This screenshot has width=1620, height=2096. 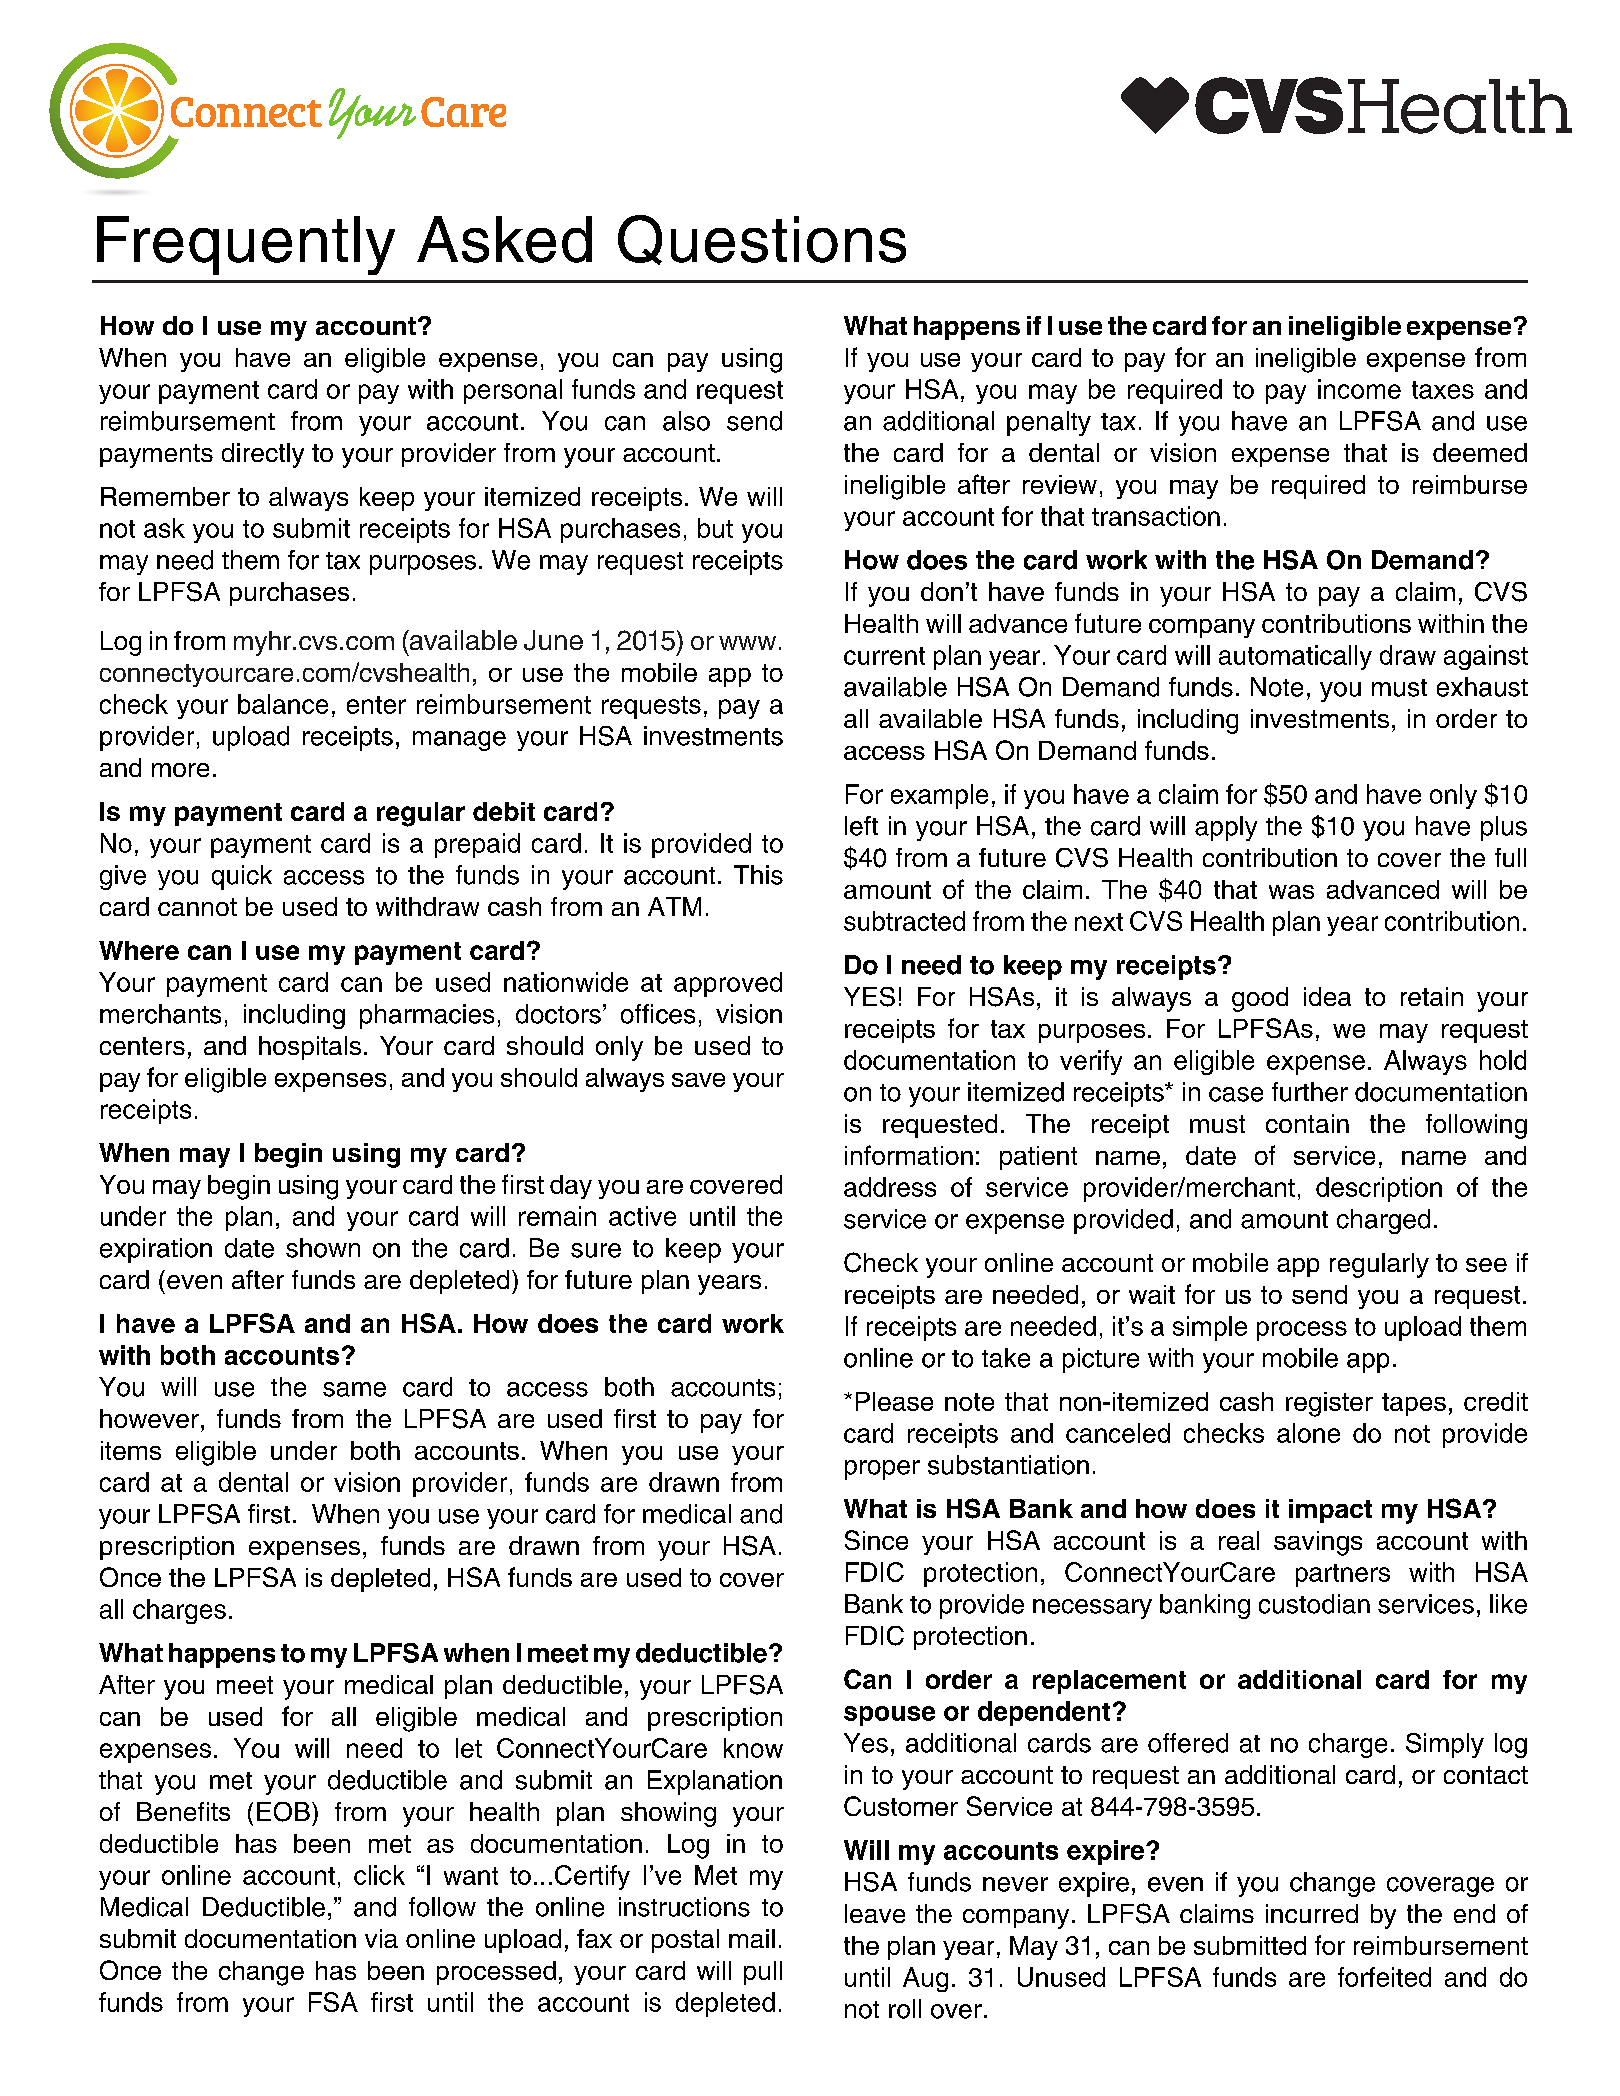 What do you see at coordinates (283, 704) in the screenshot?
I see `balance` at bounding box center [283, 704].
